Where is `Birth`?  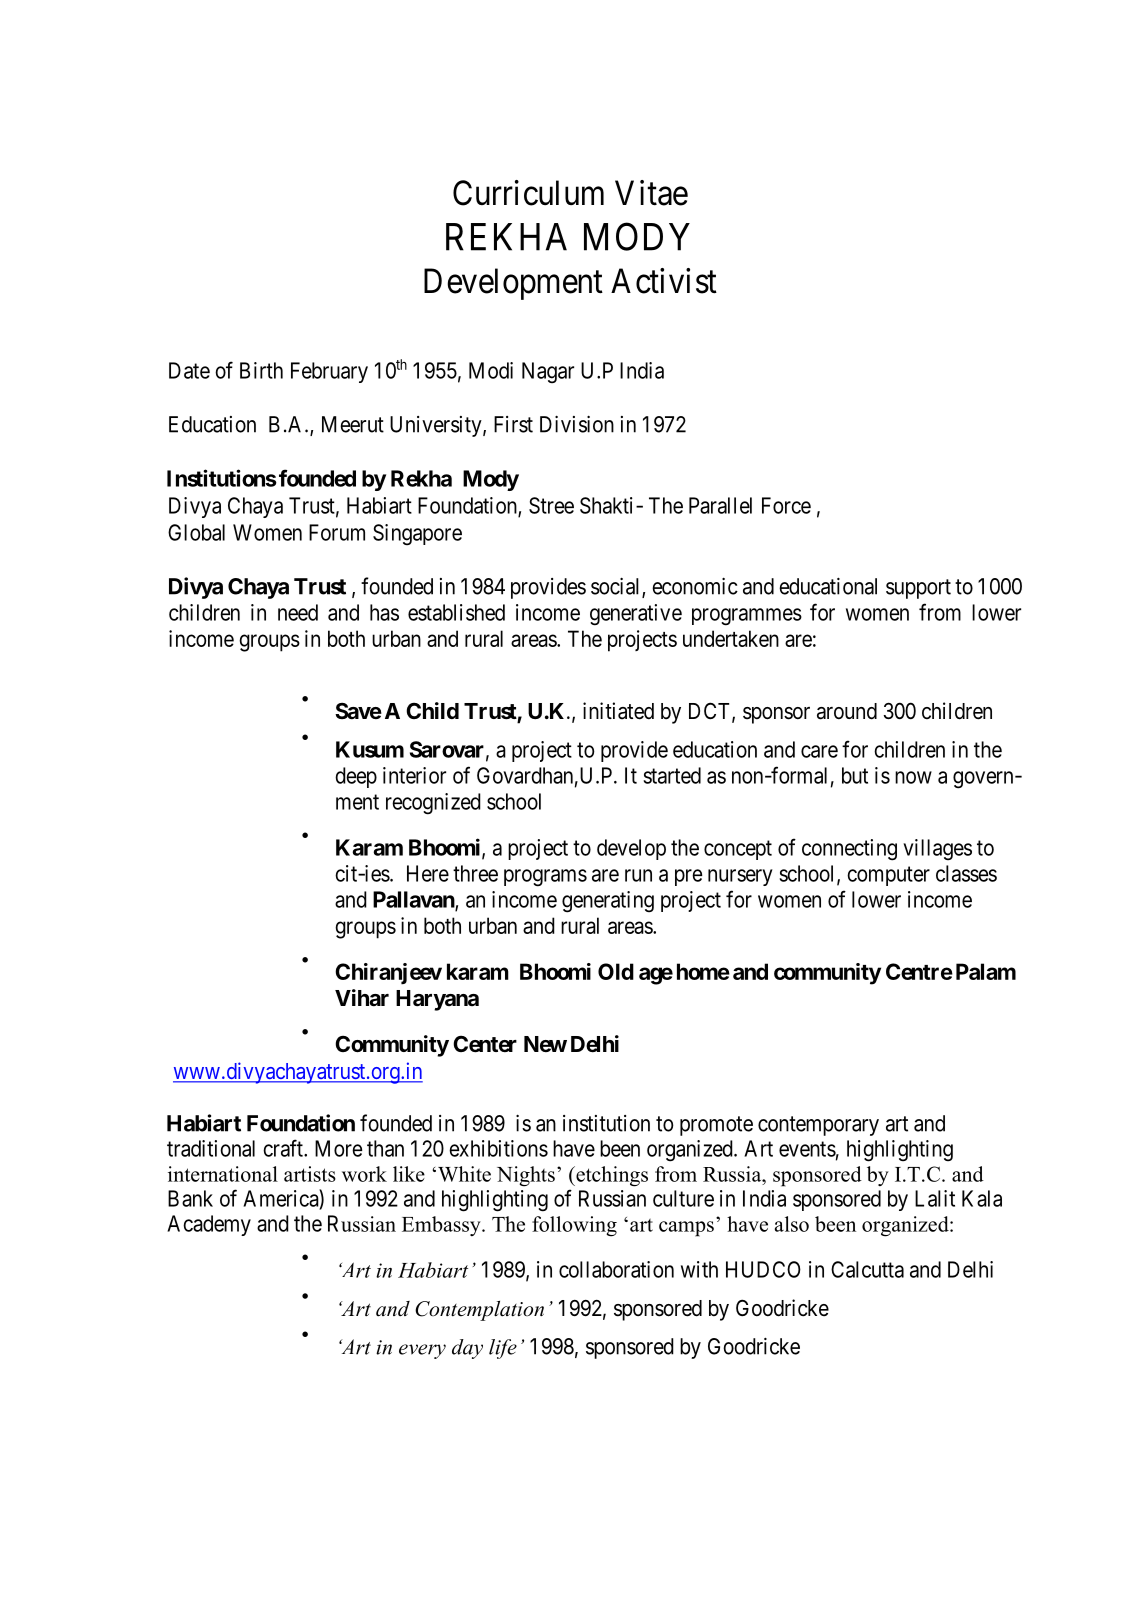 Birth is located at coordinates (261, 370).
